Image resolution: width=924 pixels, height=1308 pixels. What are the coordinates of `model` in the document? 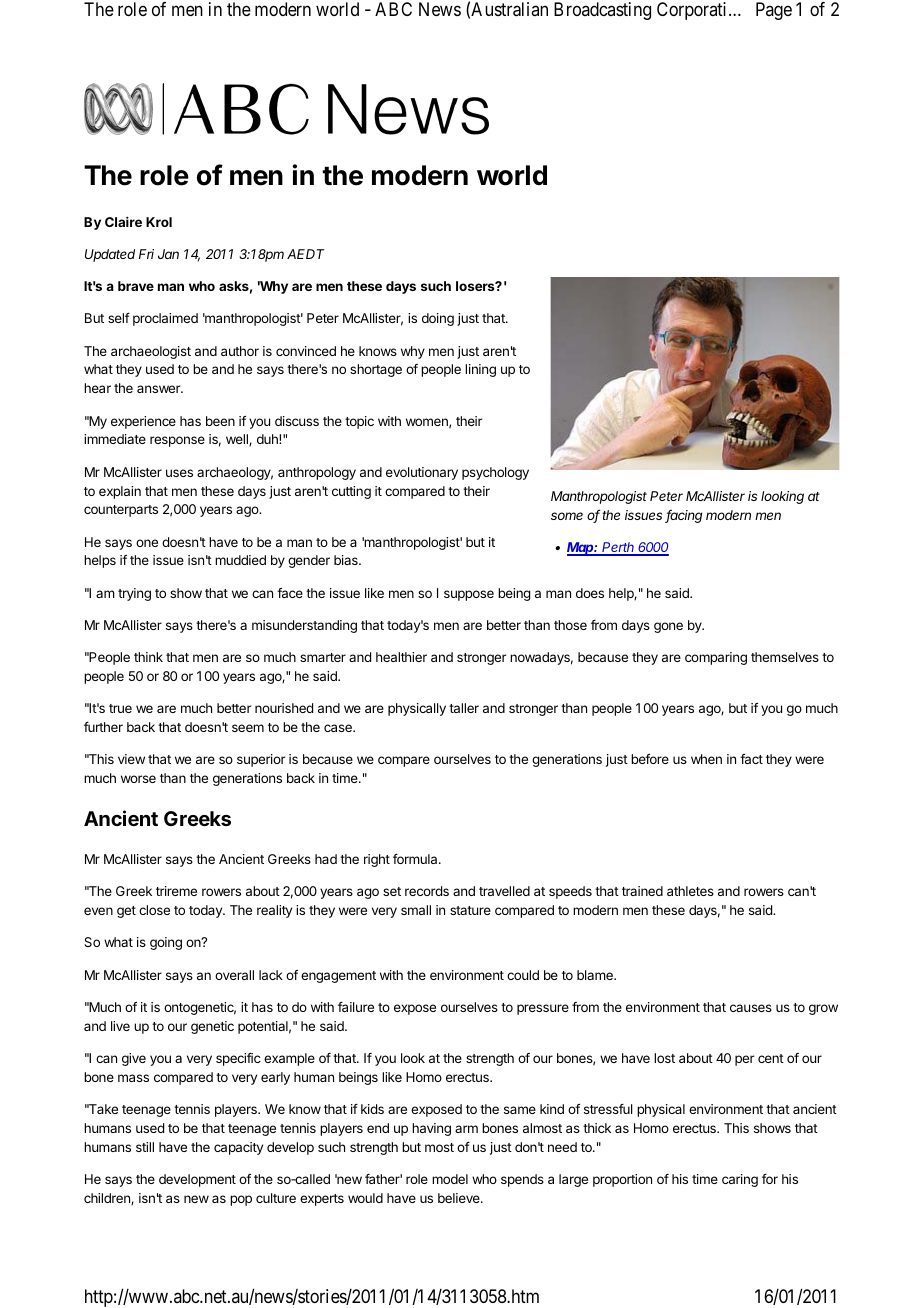 It's located at (450, 1179).
